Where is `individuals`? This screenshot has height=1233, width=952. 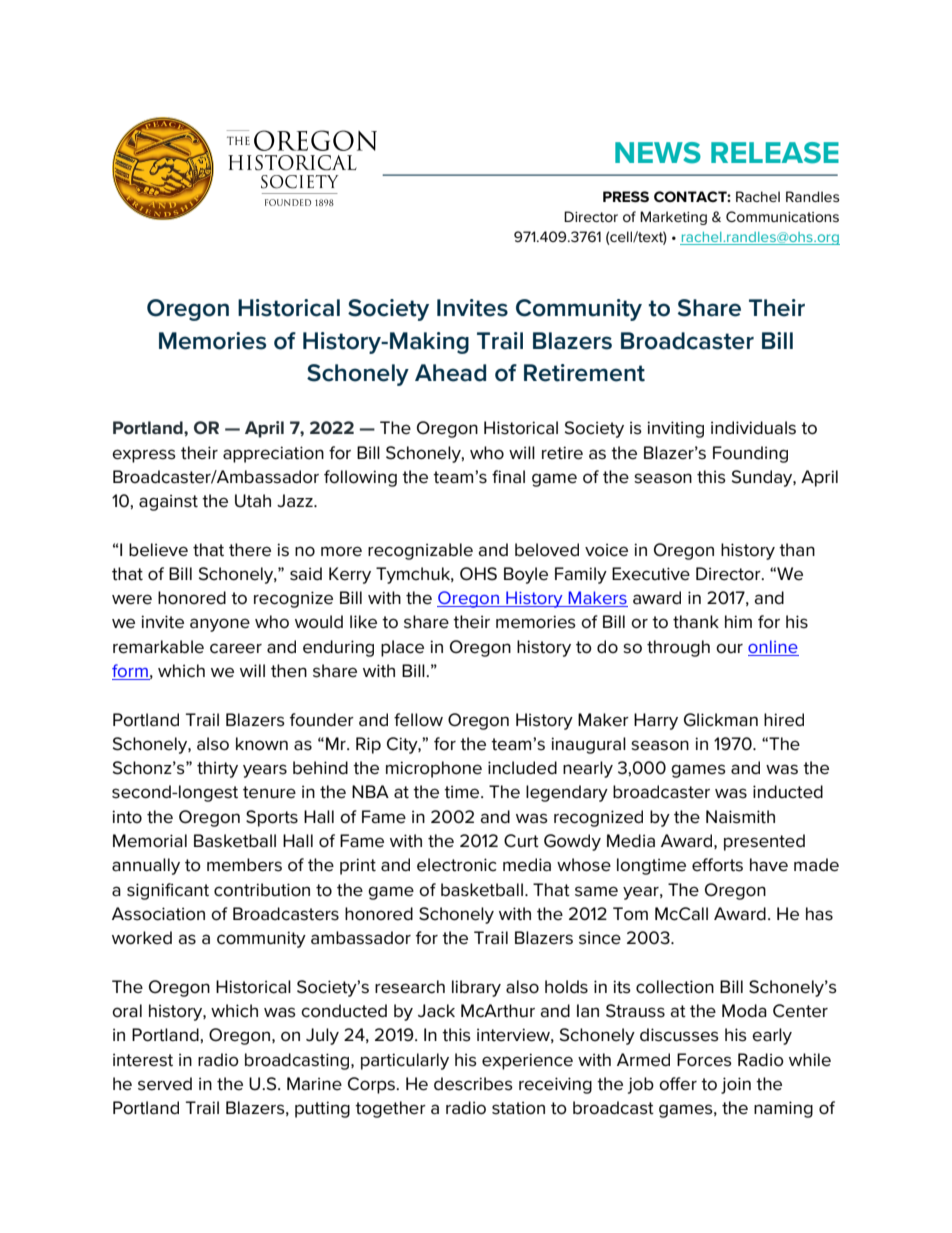 individuals is located at coordinates (753, 428).
